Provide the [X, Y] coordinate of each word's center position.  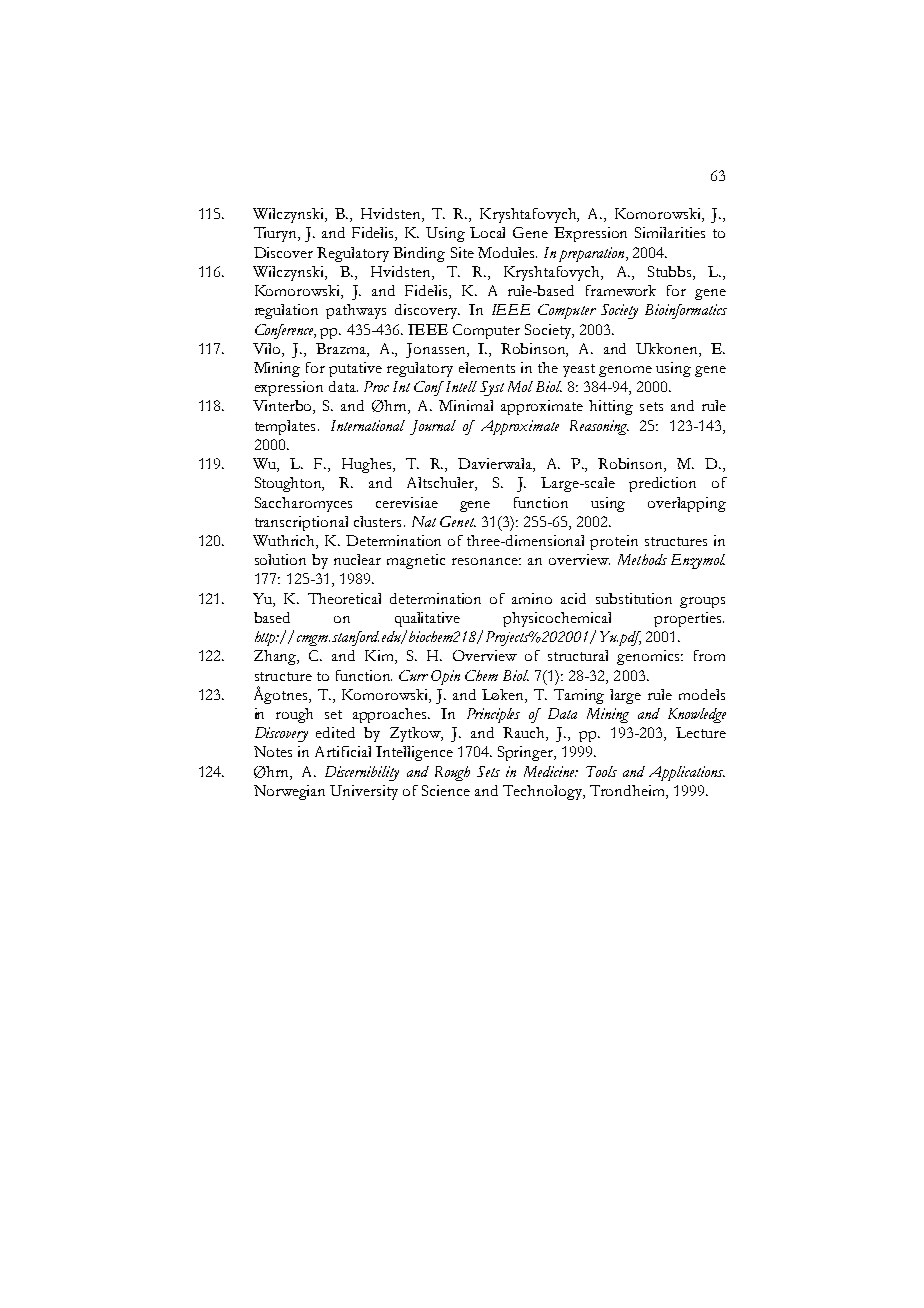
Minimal [466, 405]
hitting [611, 407]
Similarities [670, 232]
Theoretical [344, 598]
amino [532, 598]
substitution [634, 598]
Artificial [343, 751]
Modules [507, 252]
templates [285, 427]
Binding [419, 254]
